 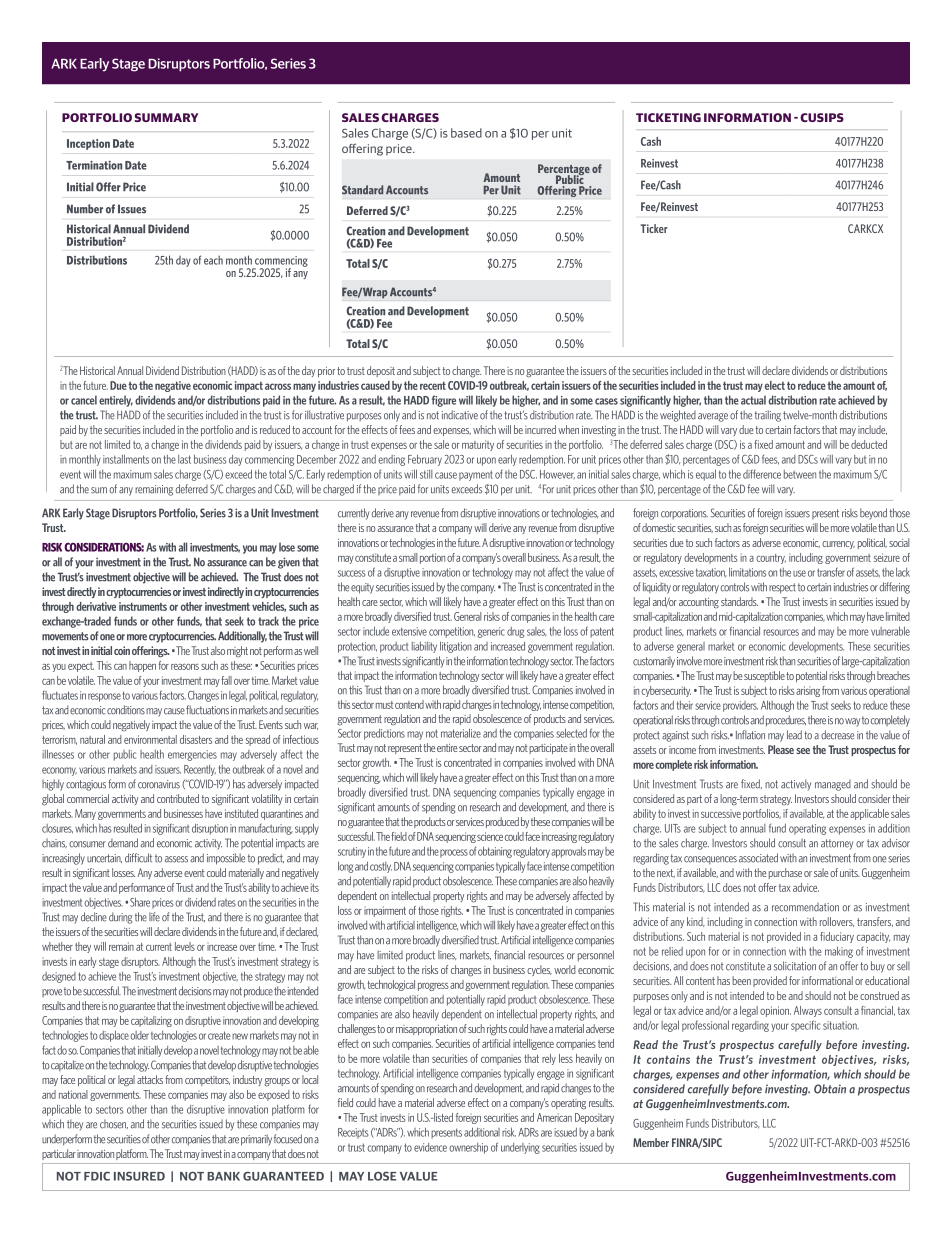 I want to click on SUMMARY, so click(x=166, y=117).
